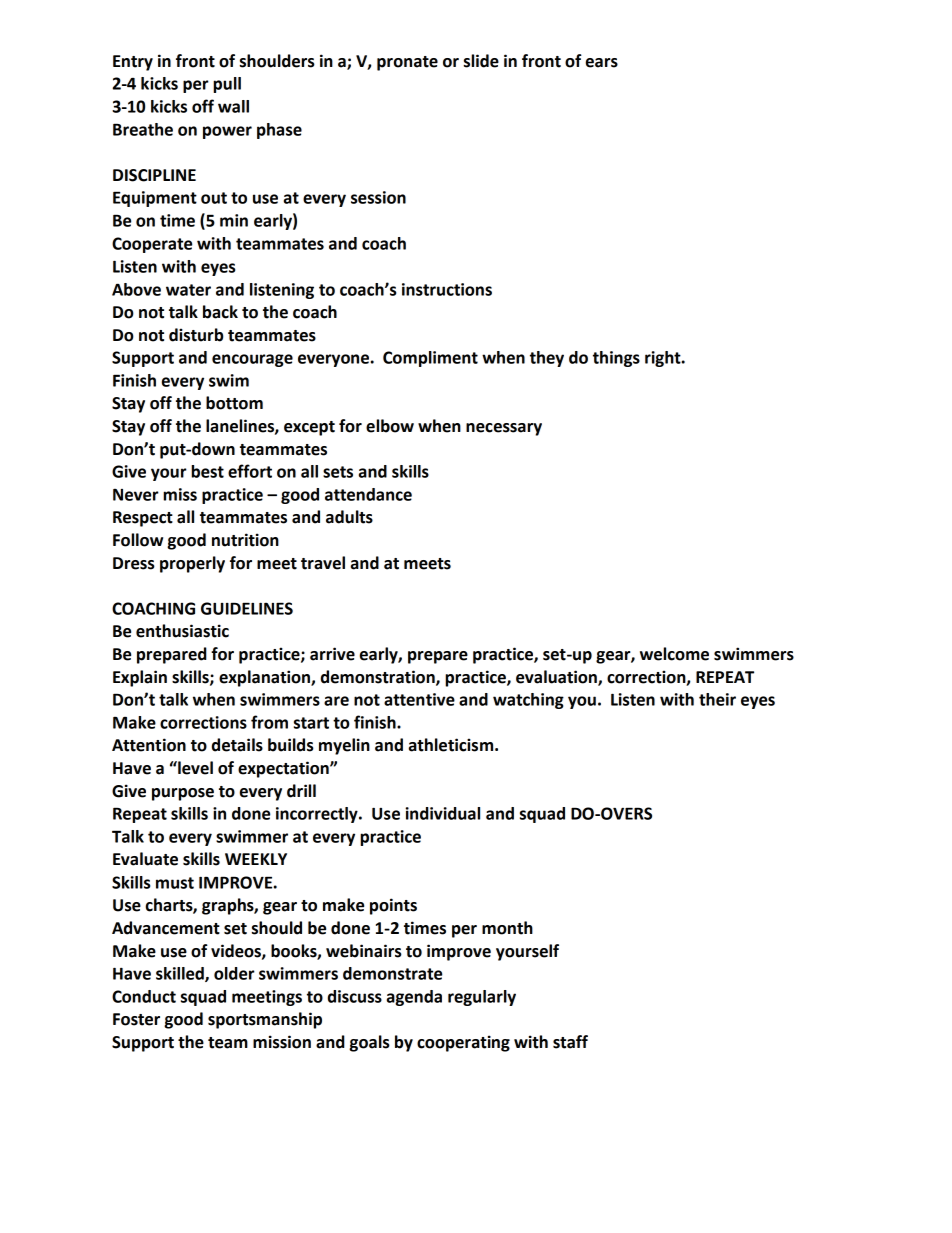  What do you see at coordinates (237, 745) in the screenshot?
I see `details` at bounding box center [237, 745].
